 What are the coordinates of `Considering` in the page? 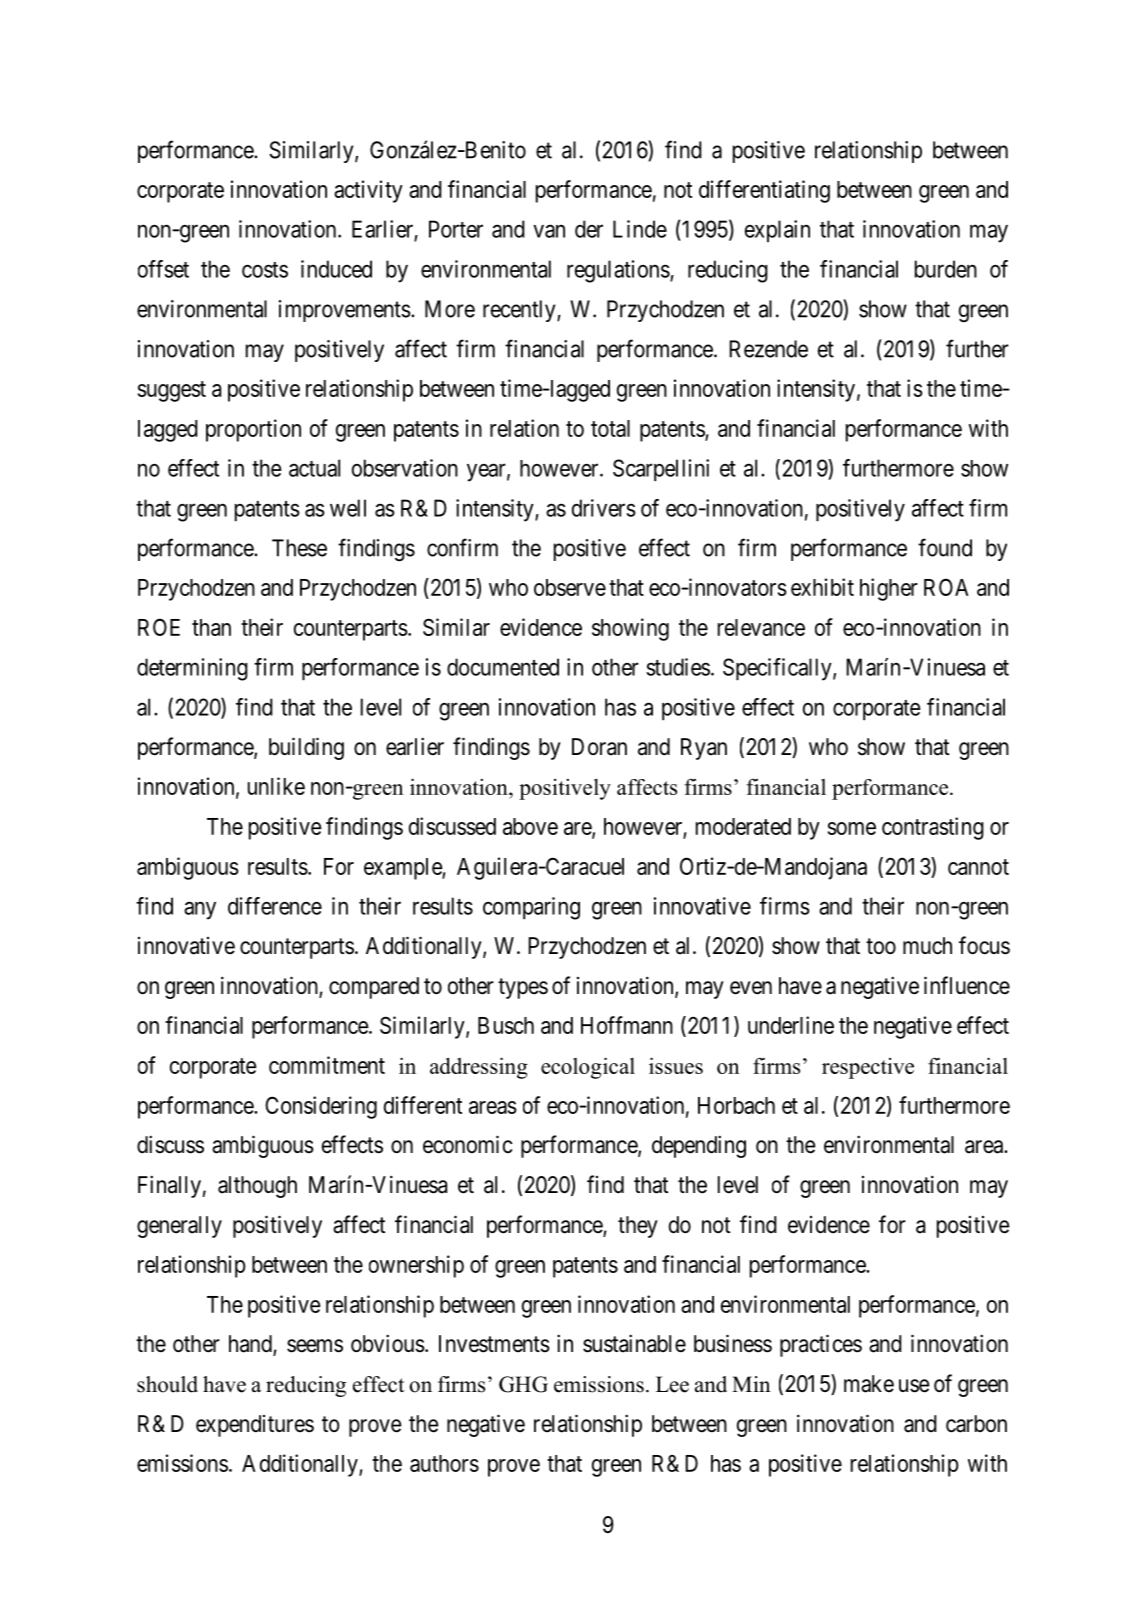 It's located at (321, 1107).
